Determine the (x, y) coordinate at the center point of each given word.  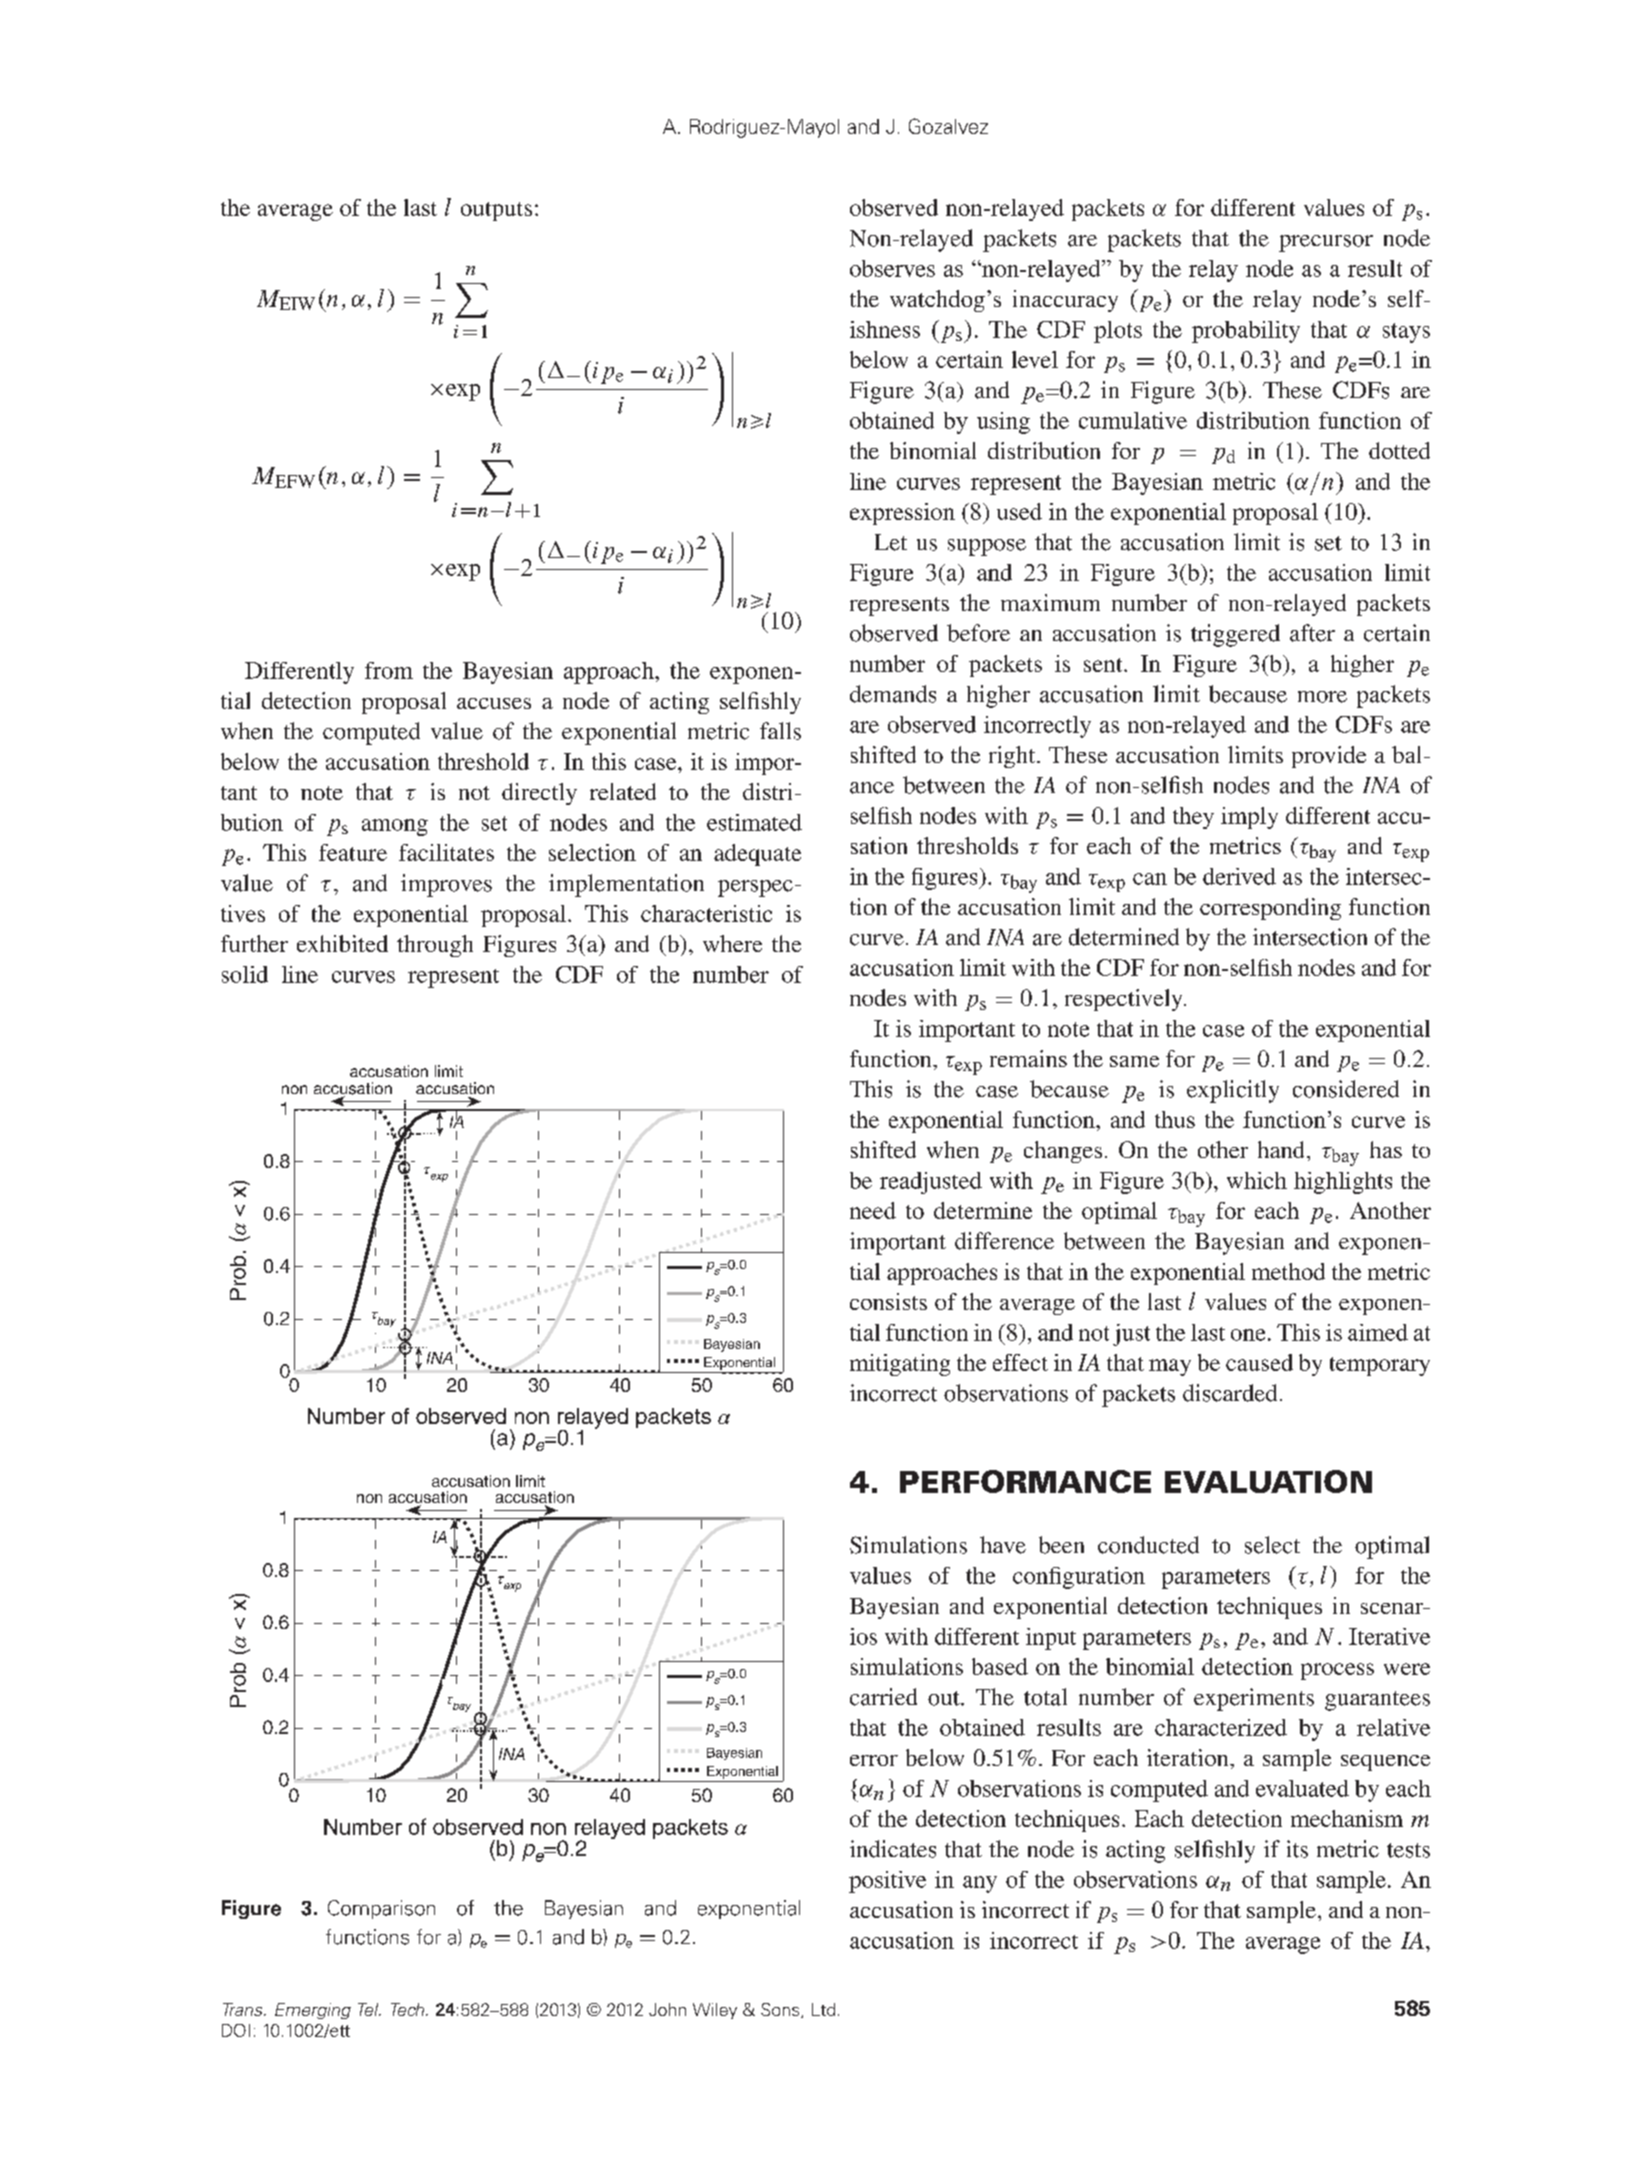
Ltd (823, 2009)
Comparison (381, 1909)
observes (892, 268)
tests (1408, 1850)
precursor (1326, 243)
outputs (496, 211)
